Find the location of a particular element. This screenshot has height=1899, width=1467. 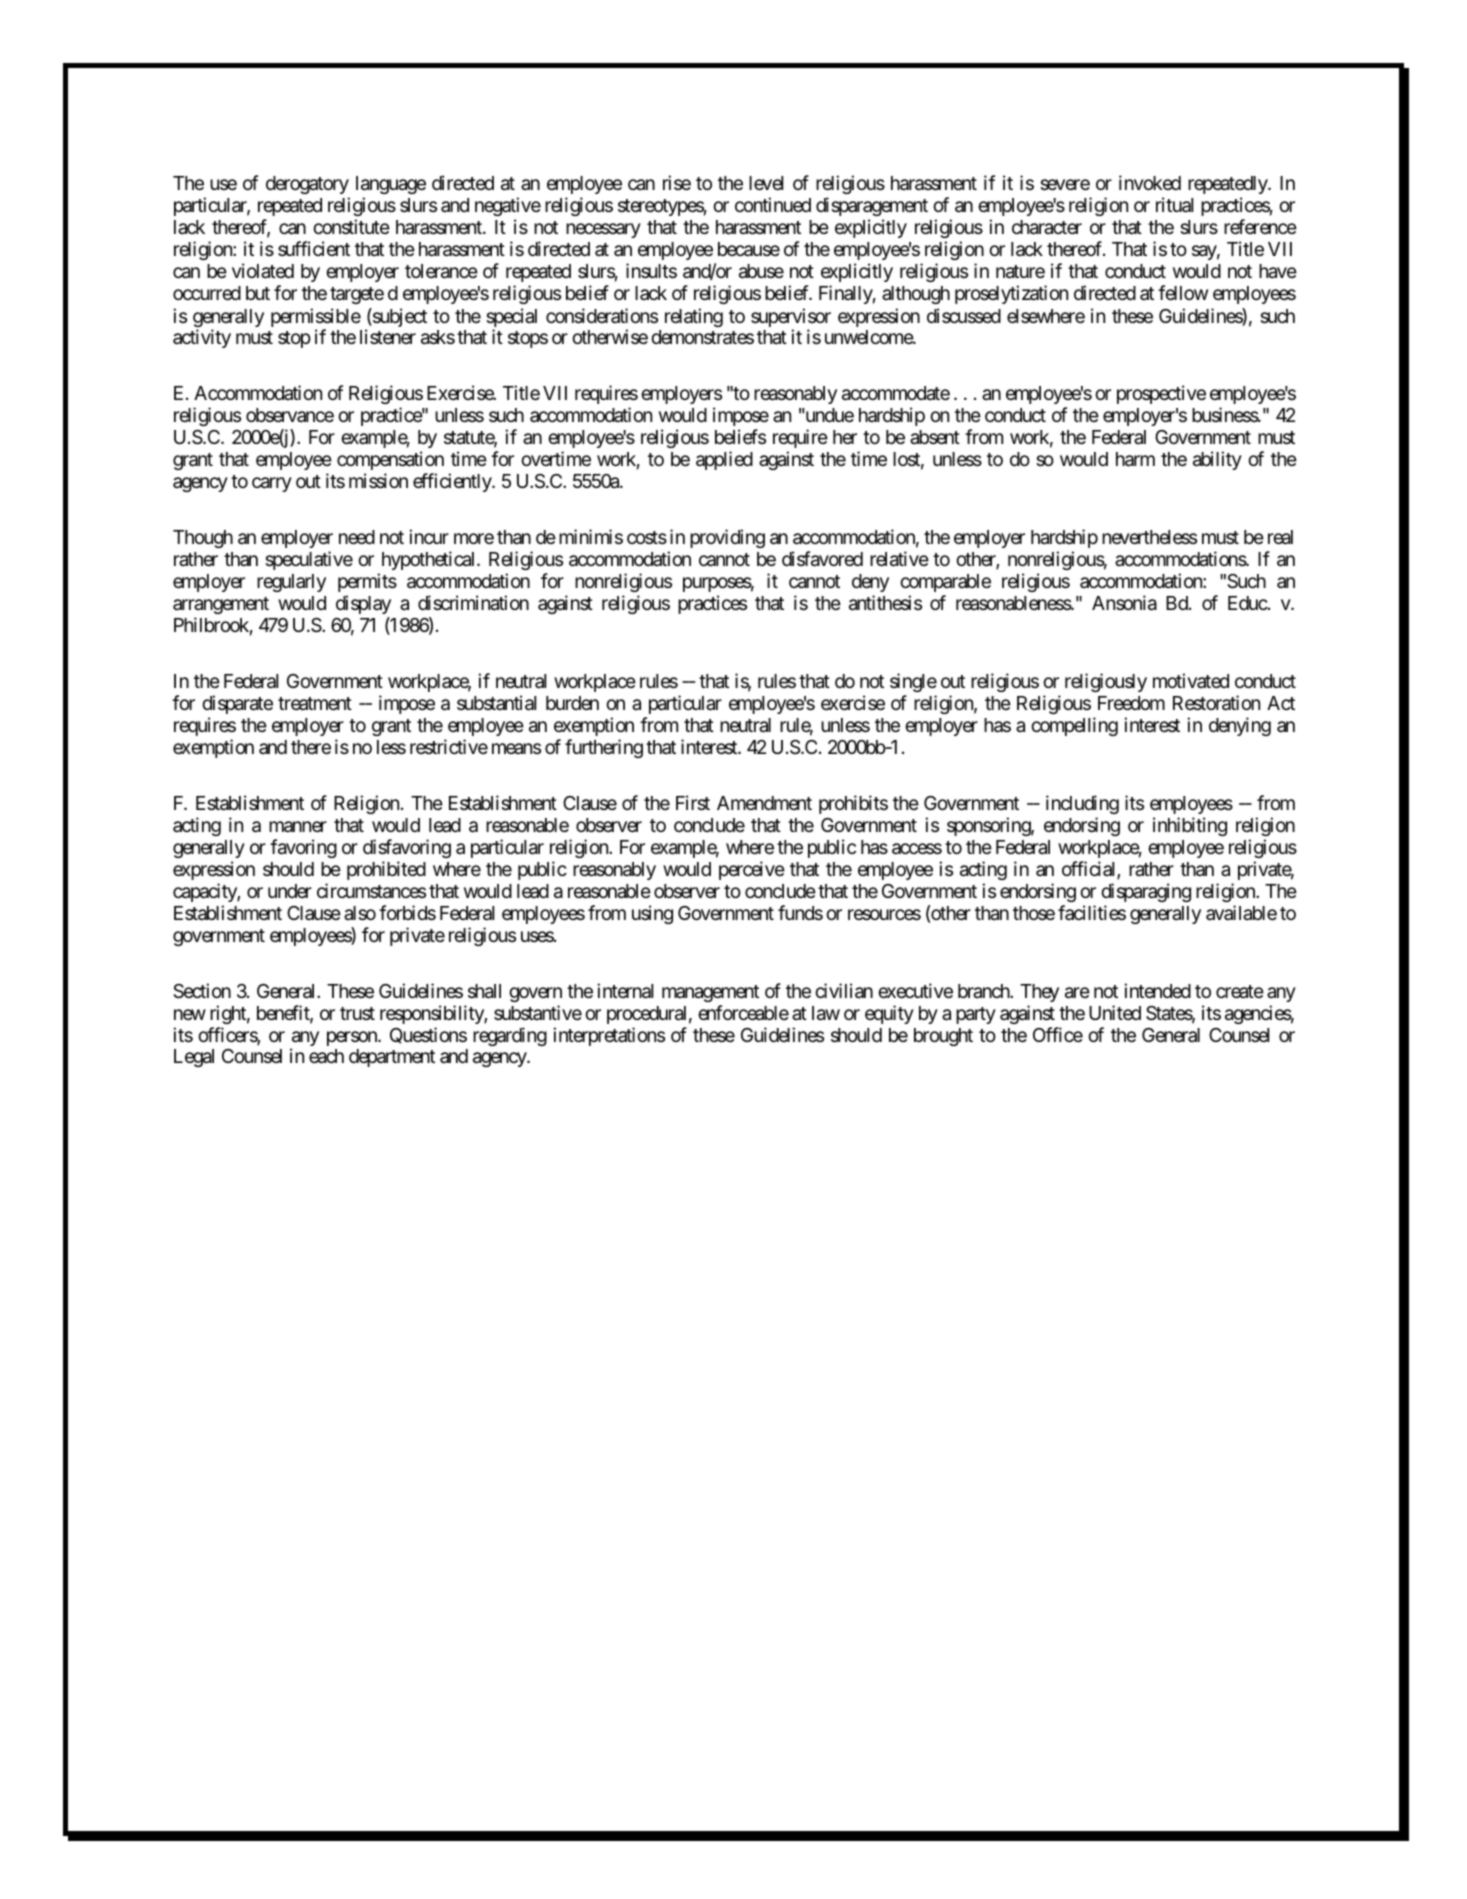

ritual is located at coordinates (1174, 205).
